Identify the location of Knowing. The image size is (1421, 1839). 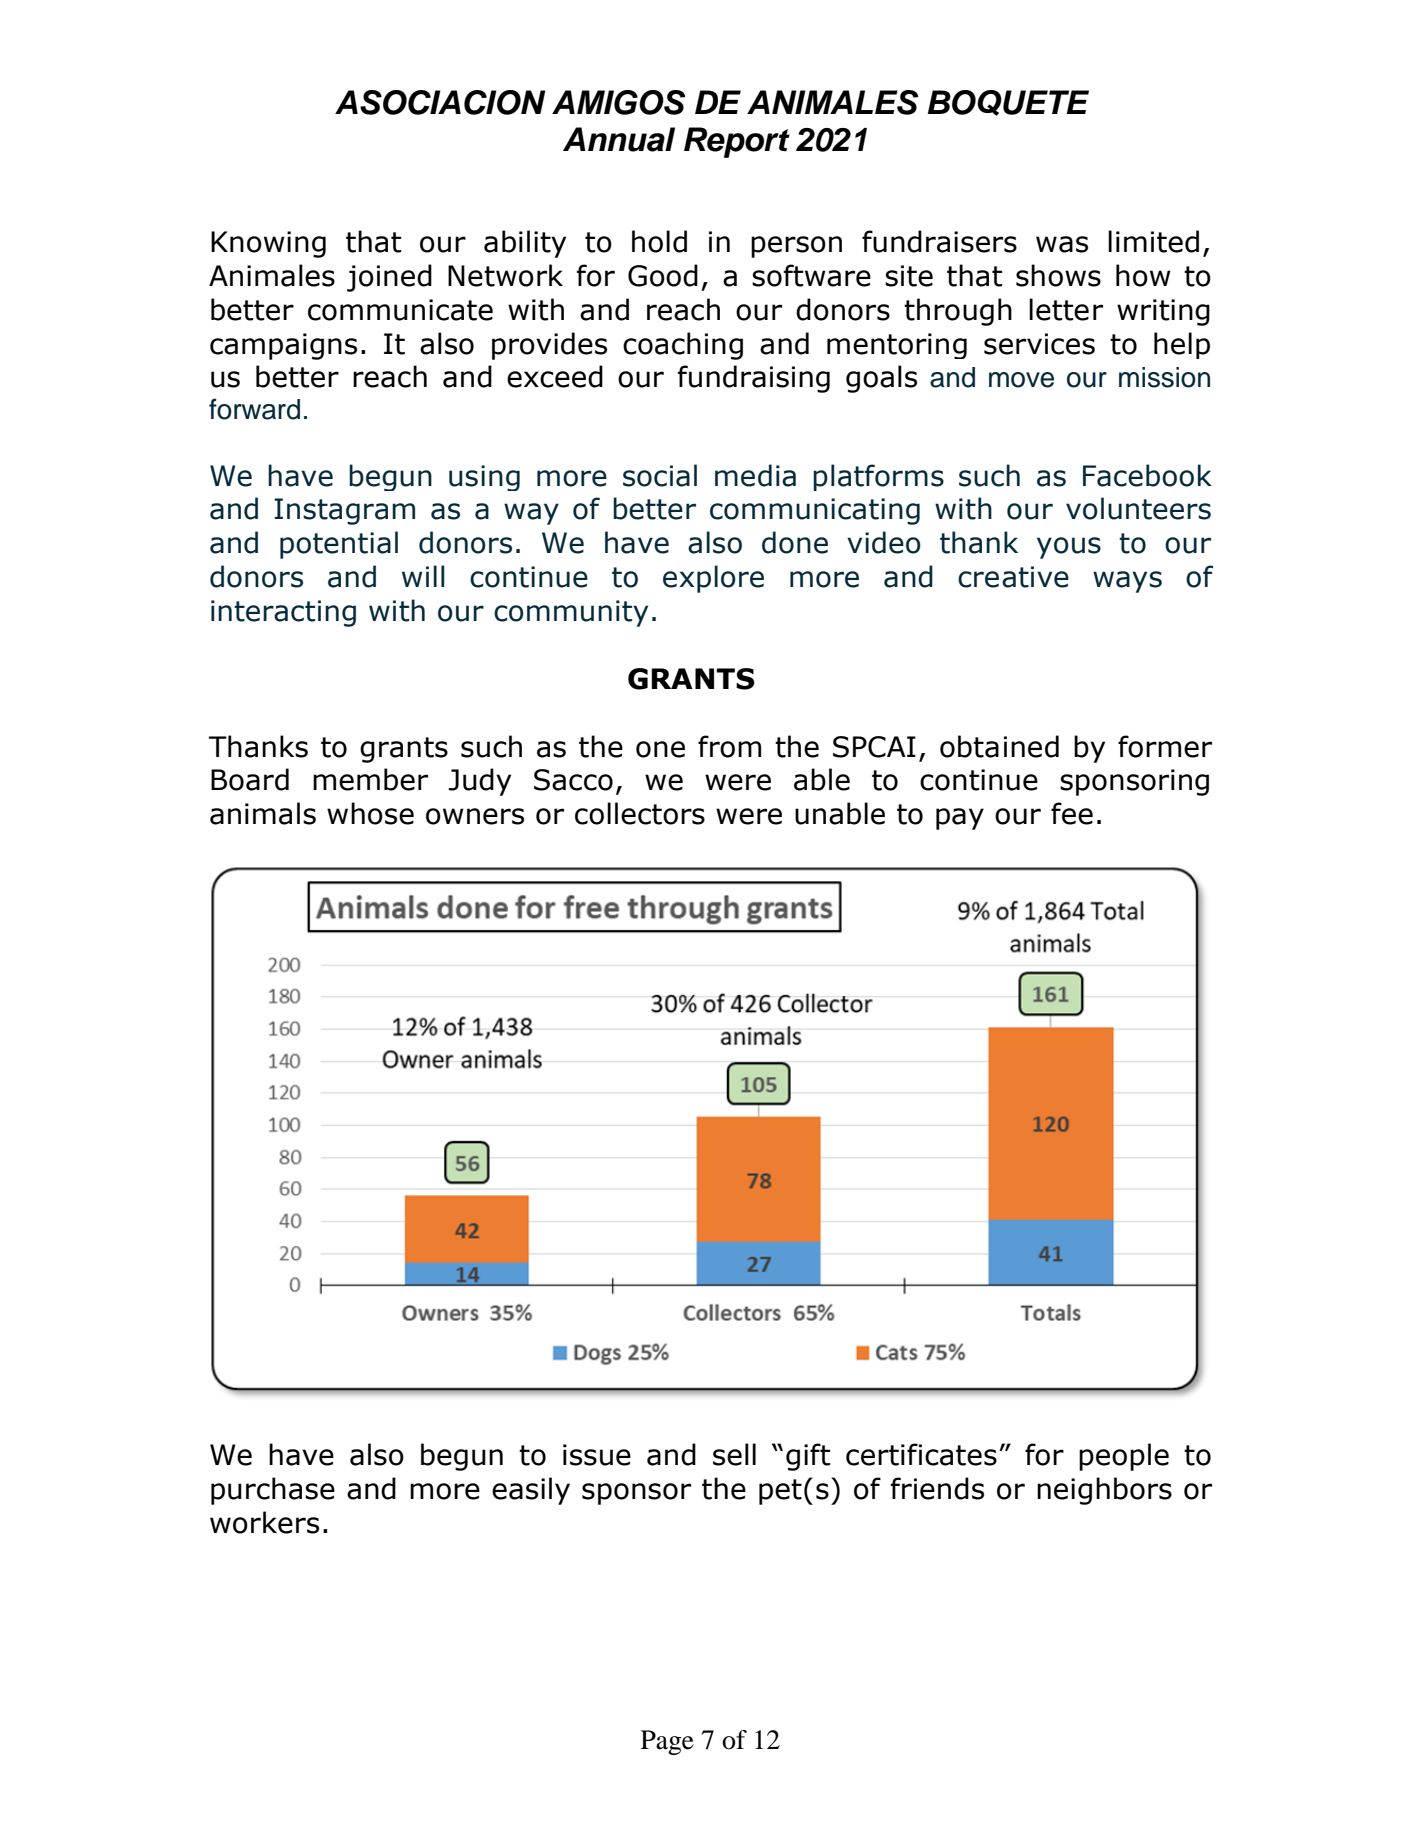
(268, 244).
